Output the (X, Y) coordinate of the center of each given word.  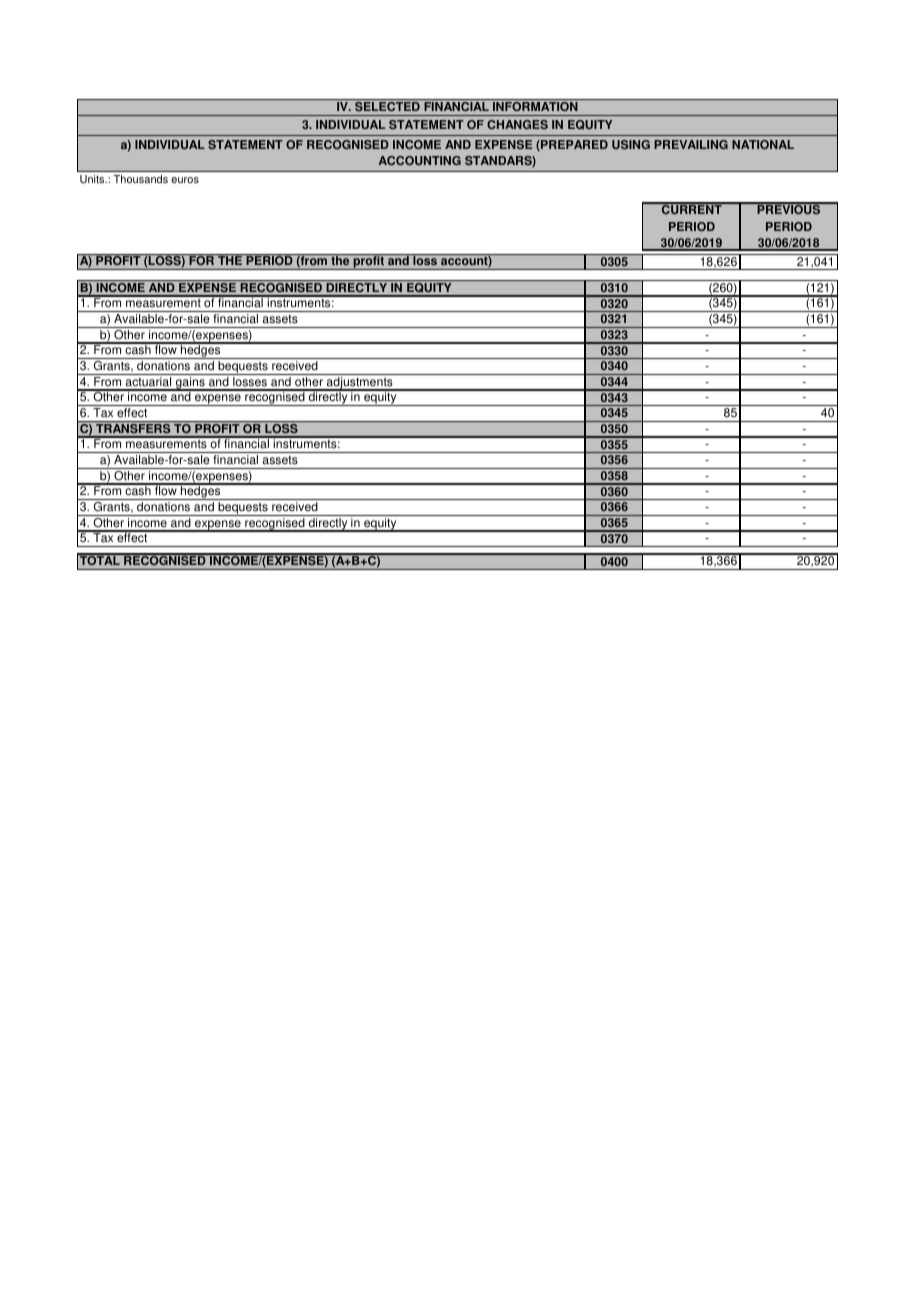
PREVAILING (691, 144)
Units (93, 179)
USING (631, 144)
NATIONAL (763, 144)
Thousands (140, 179)
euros (185, 180)
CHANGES (517, 124)
